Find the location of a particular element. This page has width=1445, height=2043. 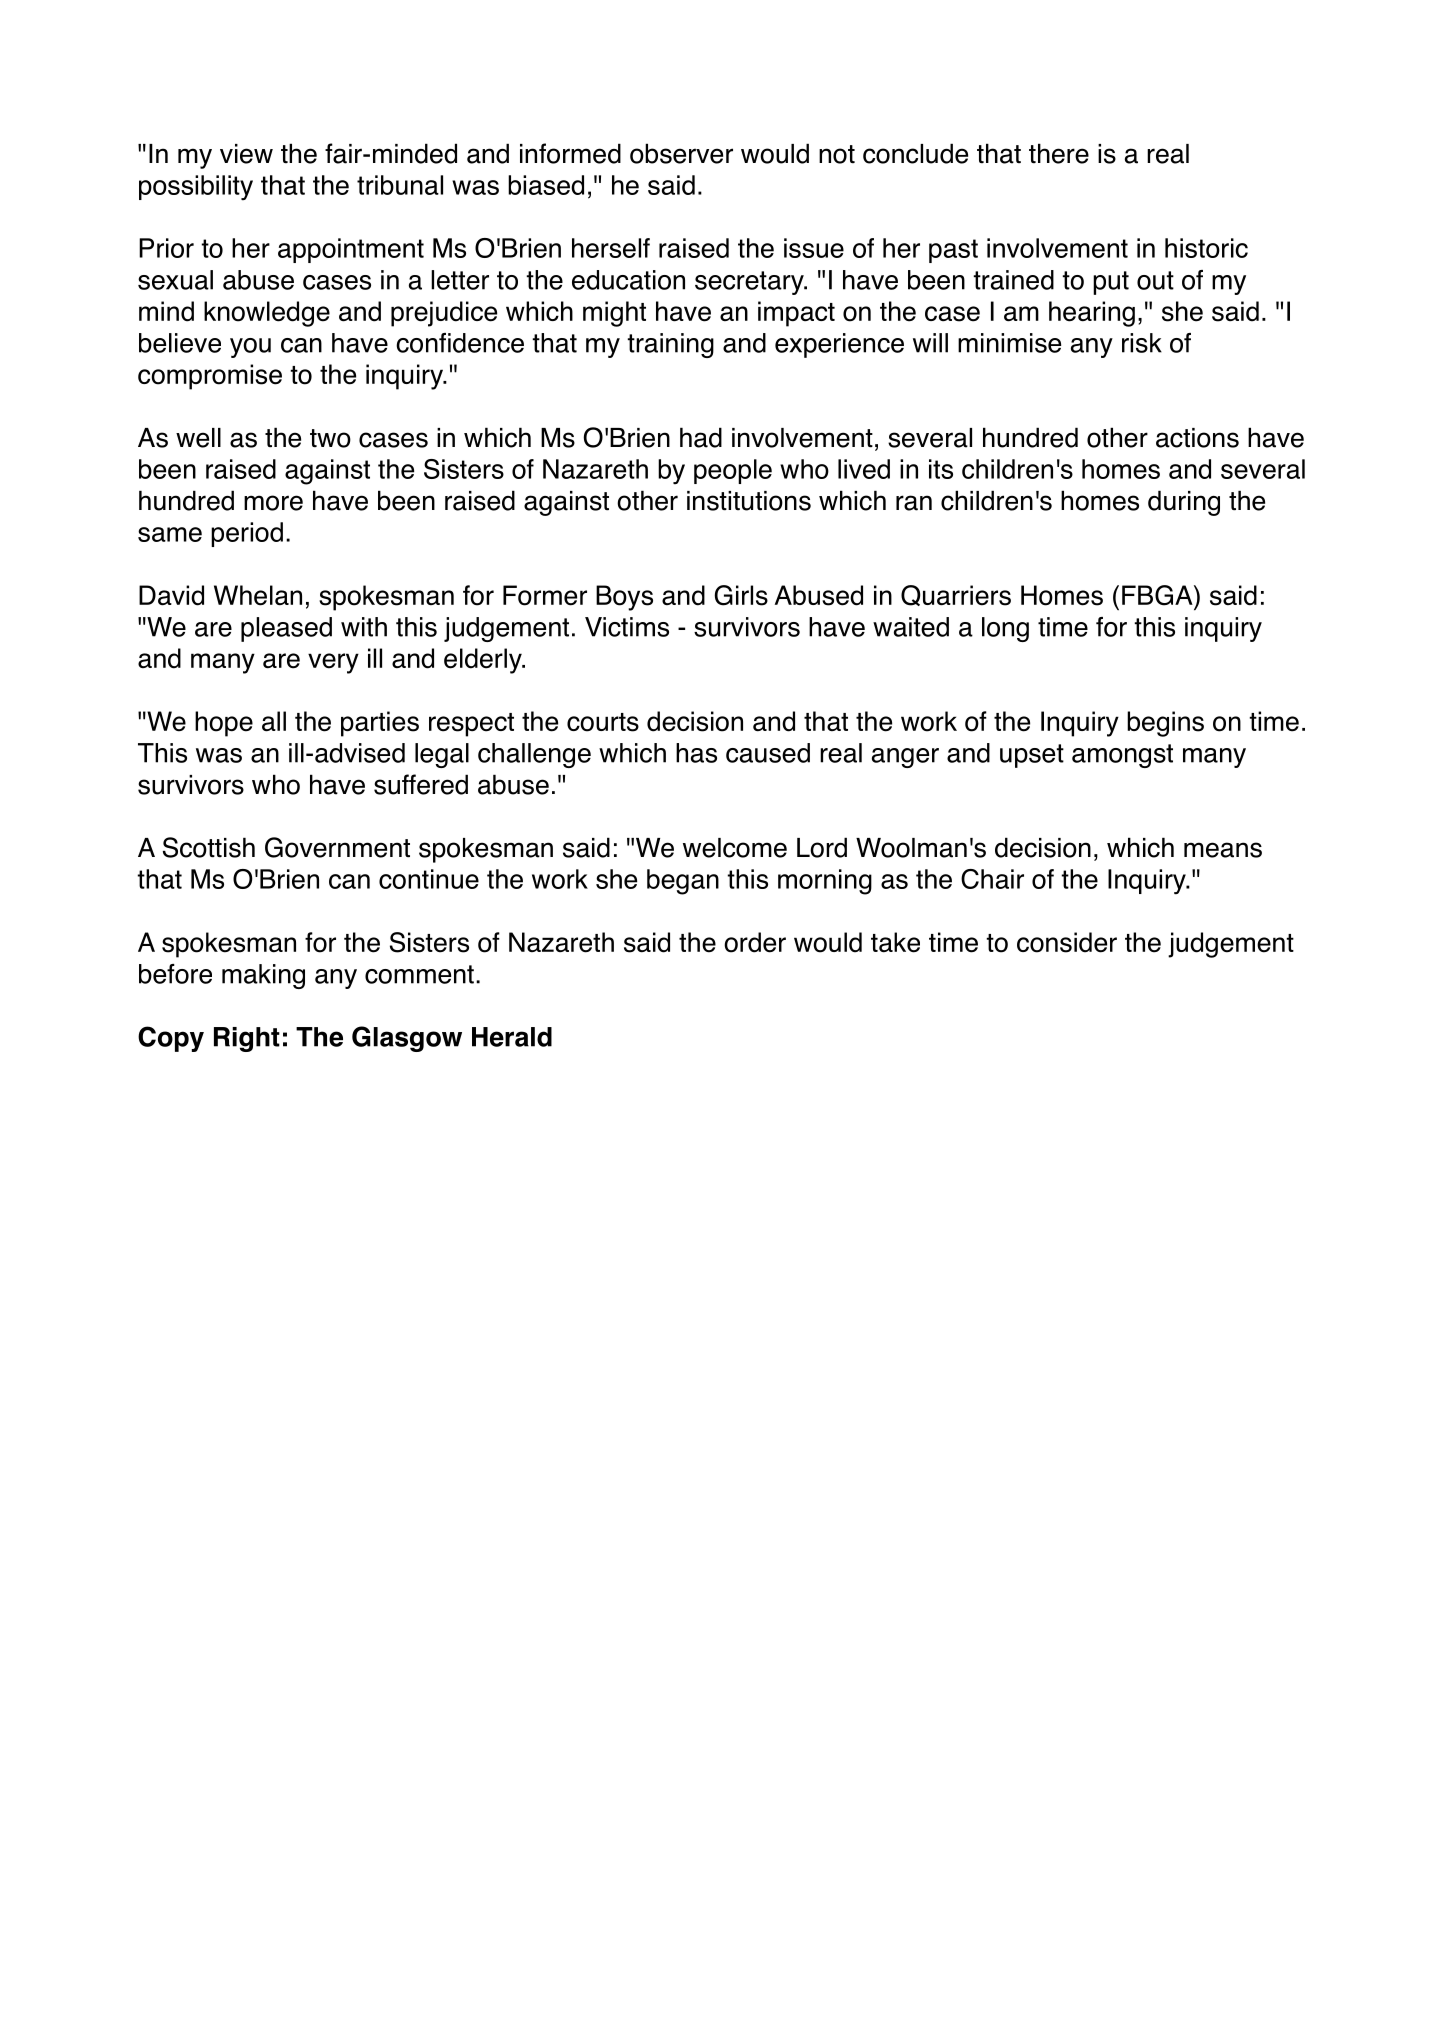

Right is located at coordinates (247, 1039).
